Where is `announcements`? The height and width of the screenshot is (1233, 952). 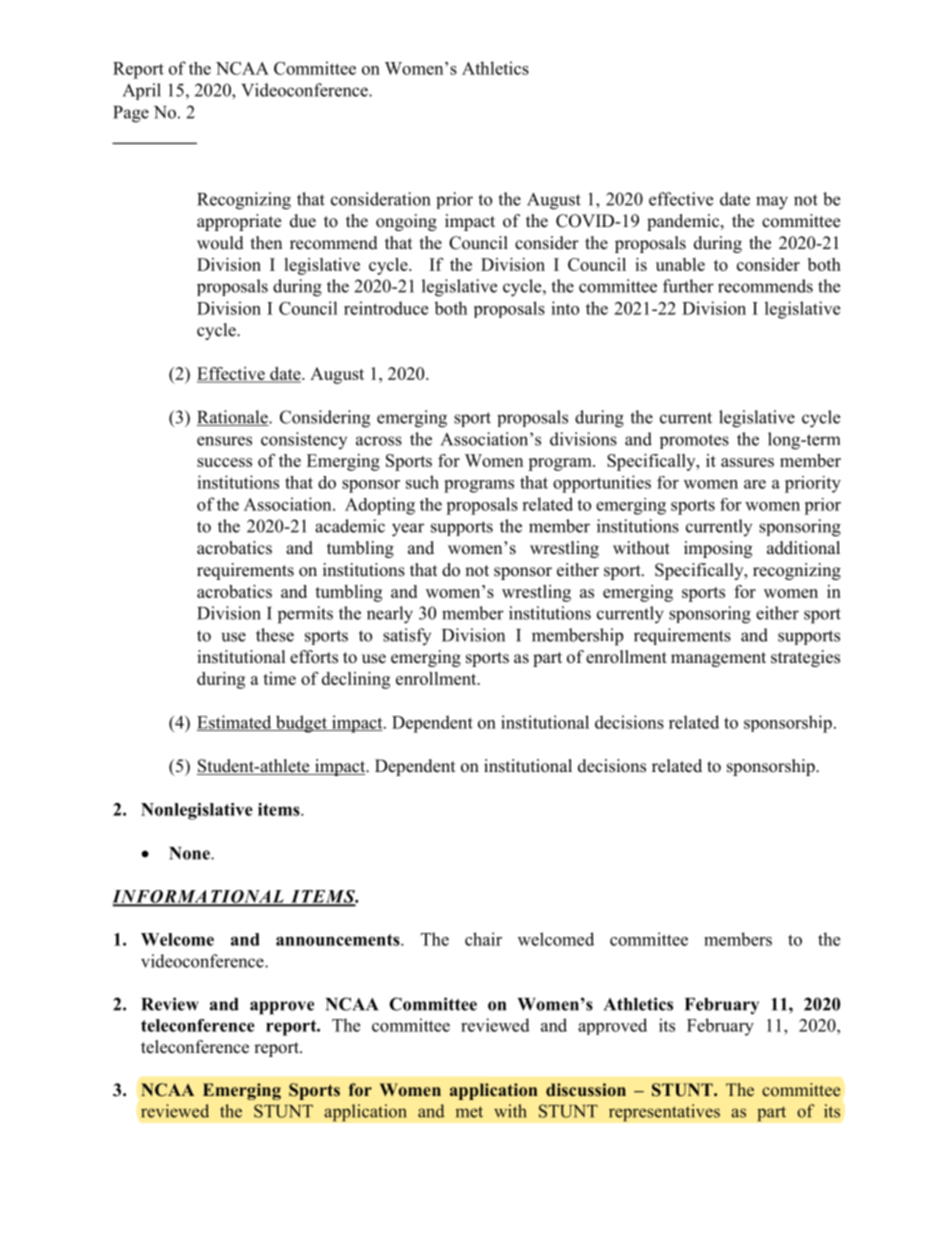 announcements is located at coordinates (339, 940).
